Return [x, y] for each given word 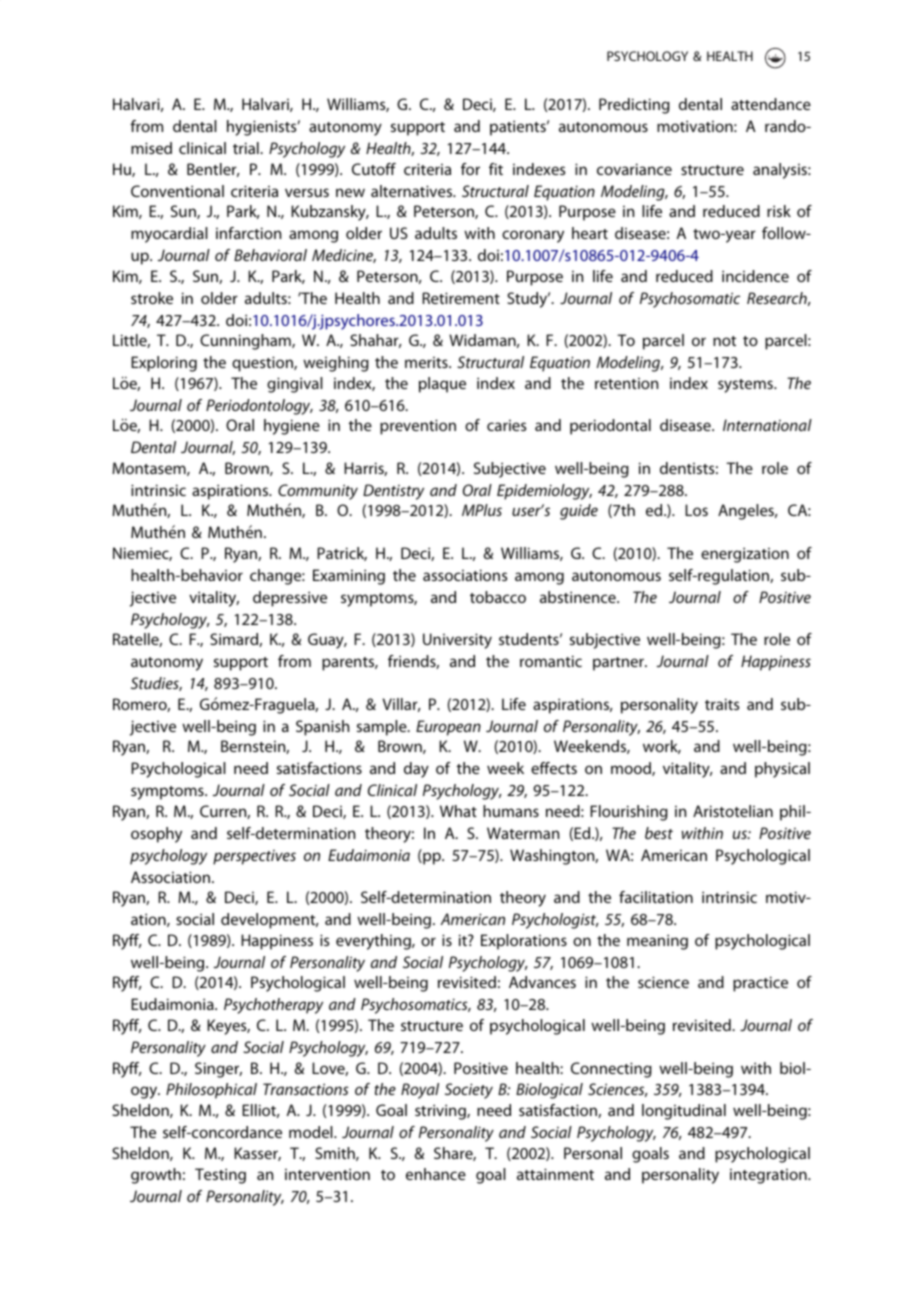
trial [247, 148]
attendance [771, 104]
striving [441, 1112]
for [470, 169]
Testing [220, 1176]
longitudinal [684, 1112]
